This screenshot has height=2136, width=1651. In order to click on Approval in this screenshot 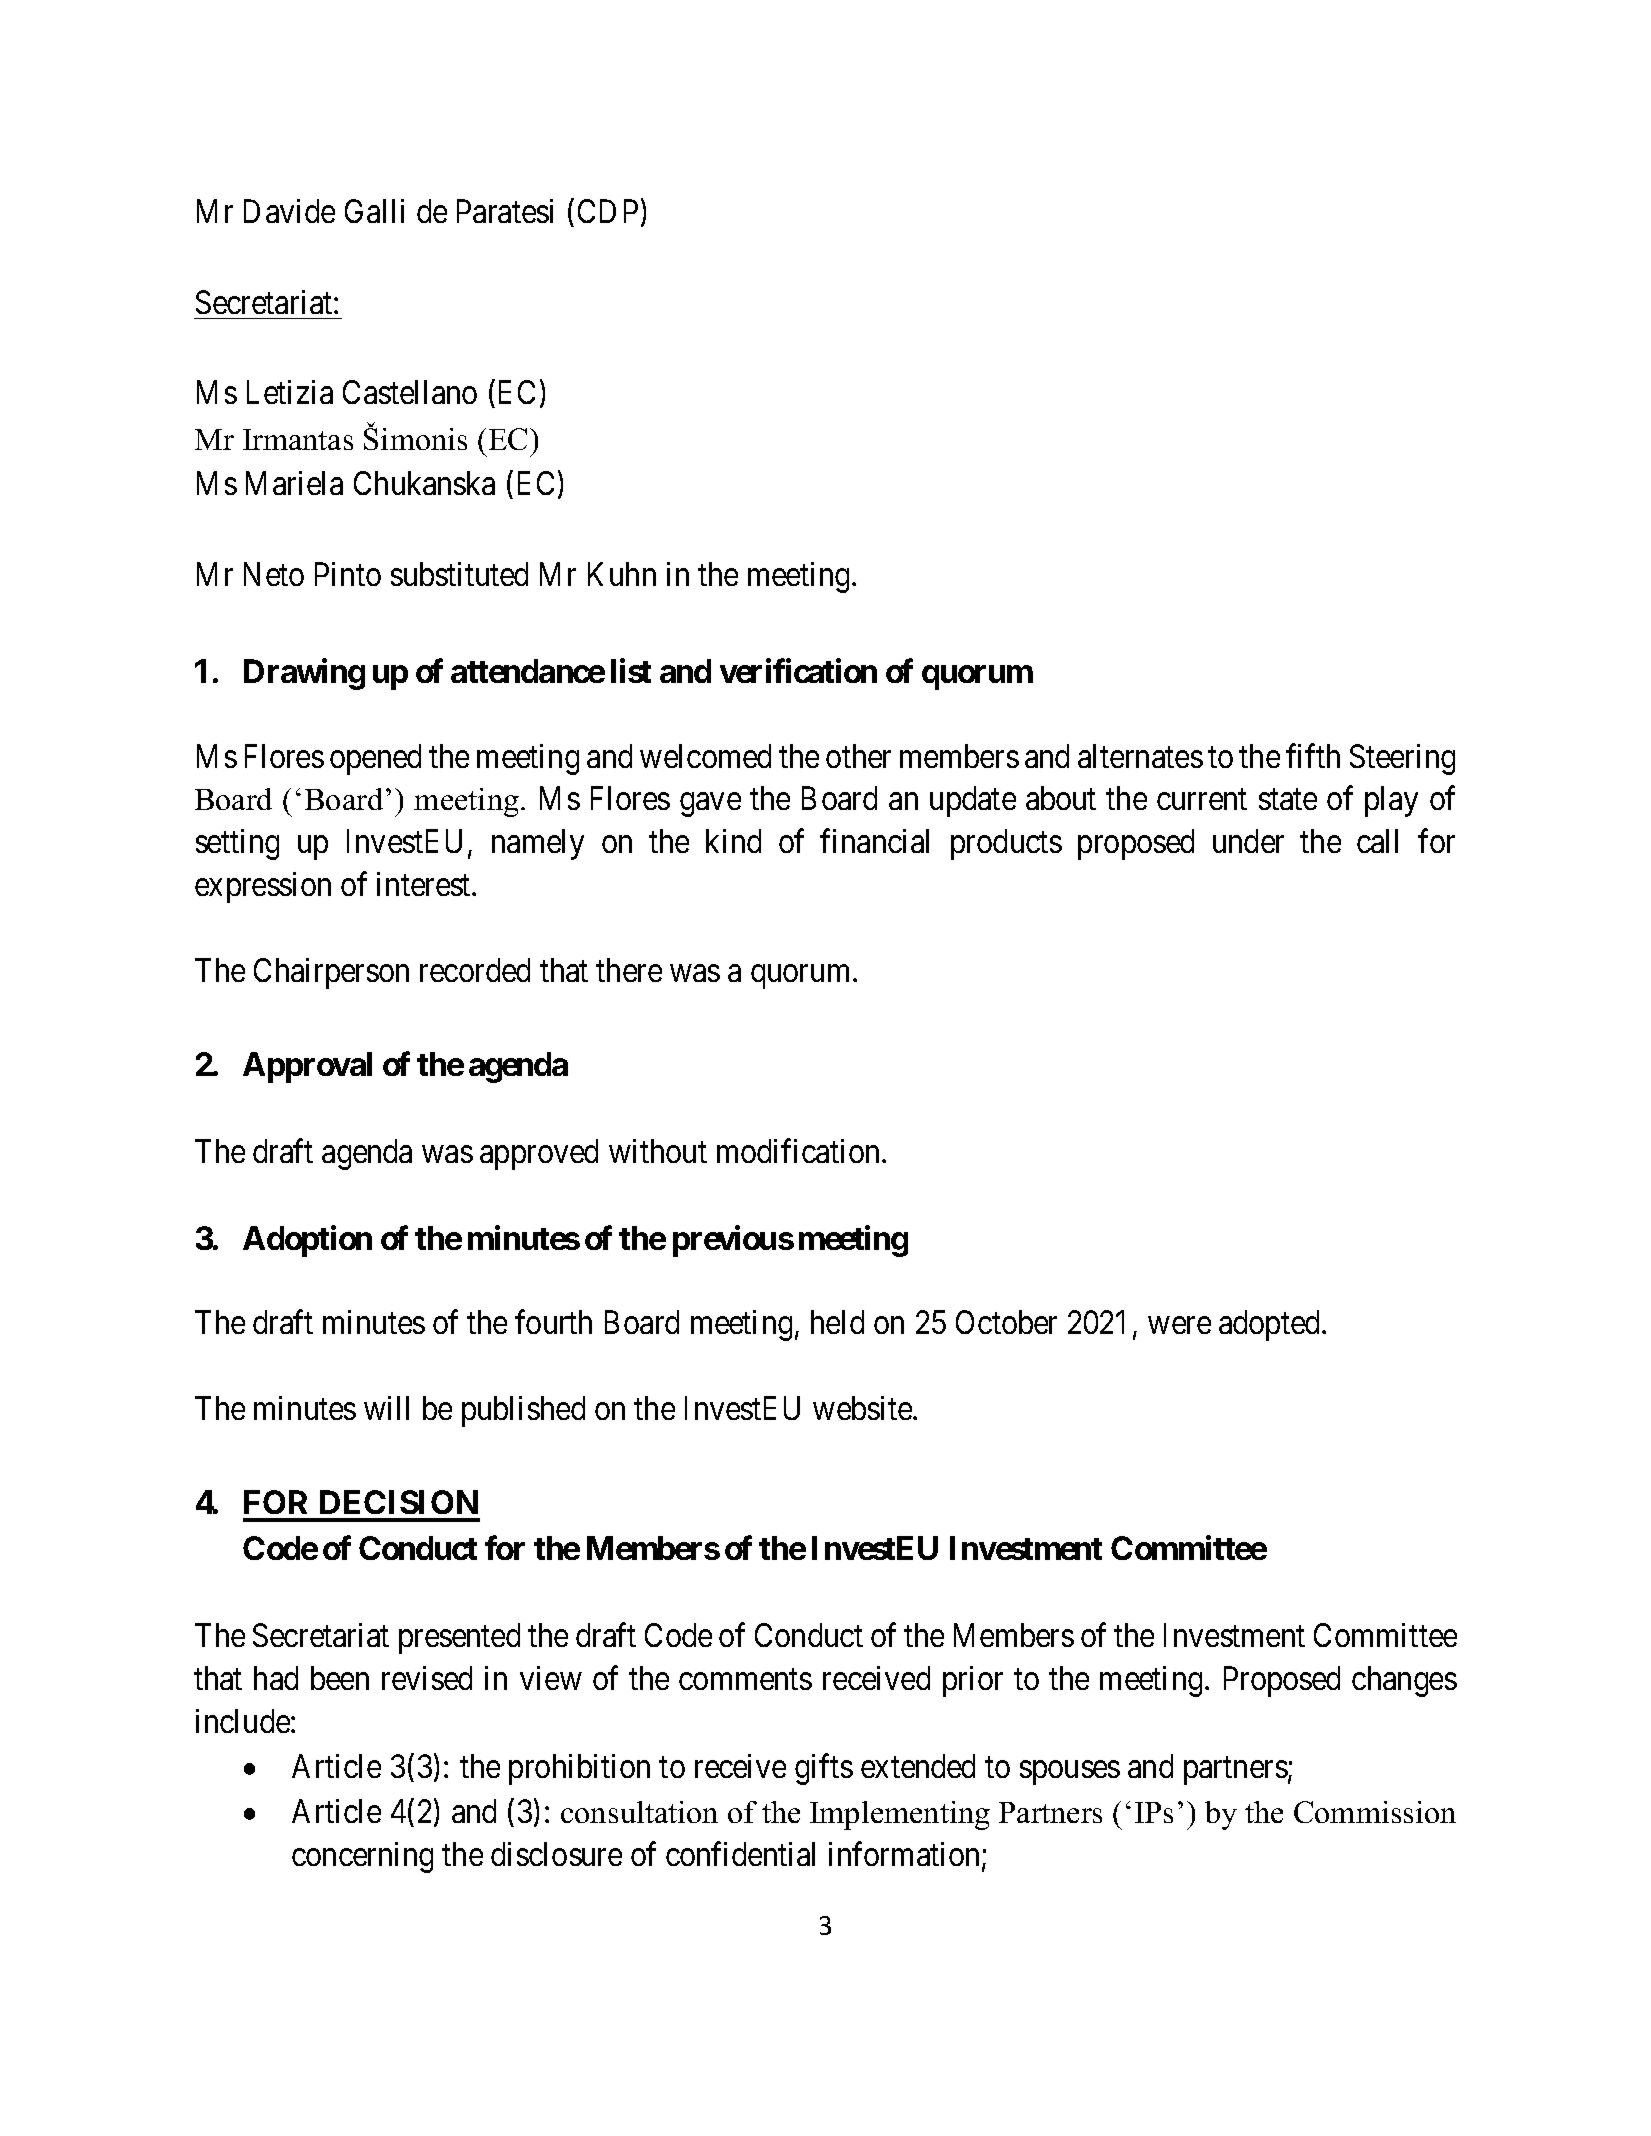, I will do `click(307, 1067)`.
